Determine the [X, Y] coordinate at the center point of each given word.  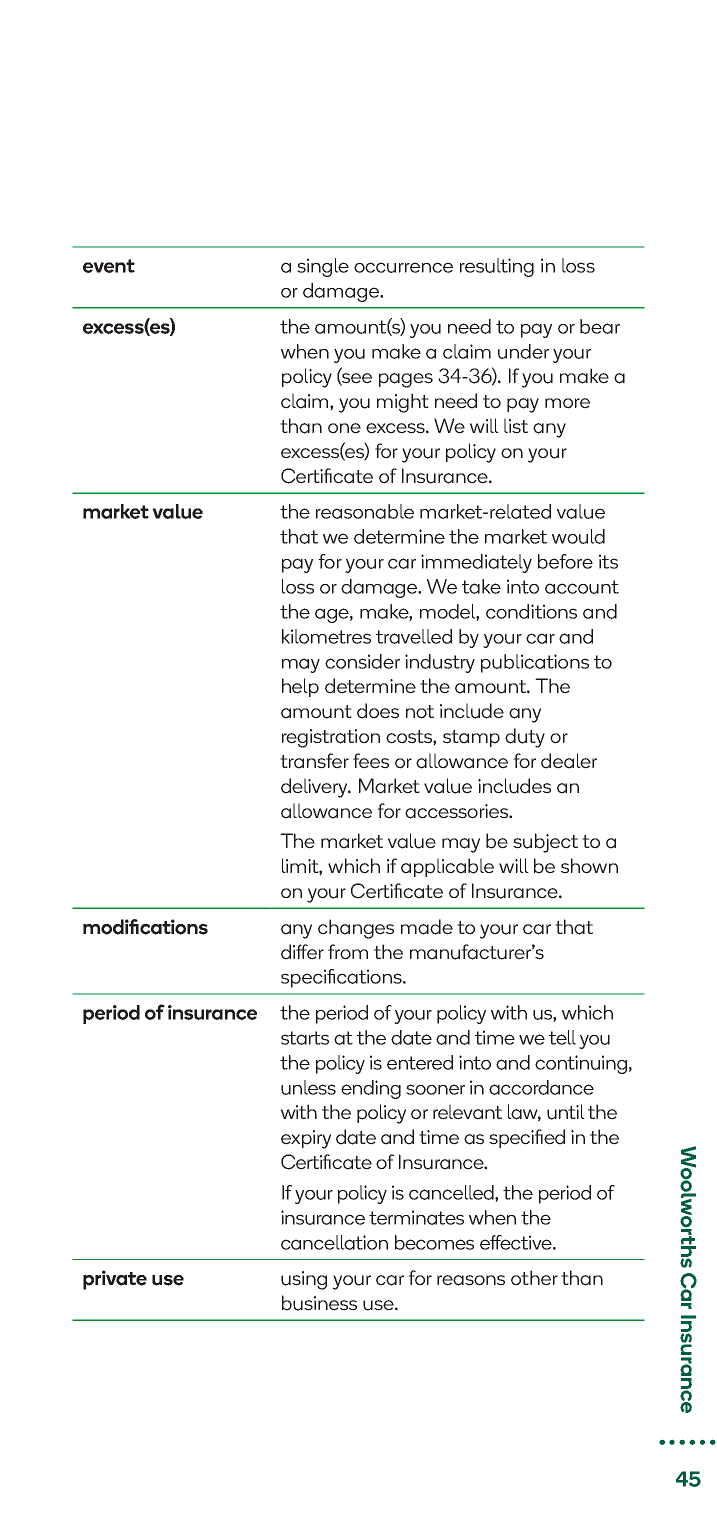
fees [371, 761]
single [323, 267]
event [109, 266]
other [534, 1278]
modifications [145, 927]
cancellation [334, 1242]
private [115, 1280]
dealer [569, 761]
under [523, 351]
